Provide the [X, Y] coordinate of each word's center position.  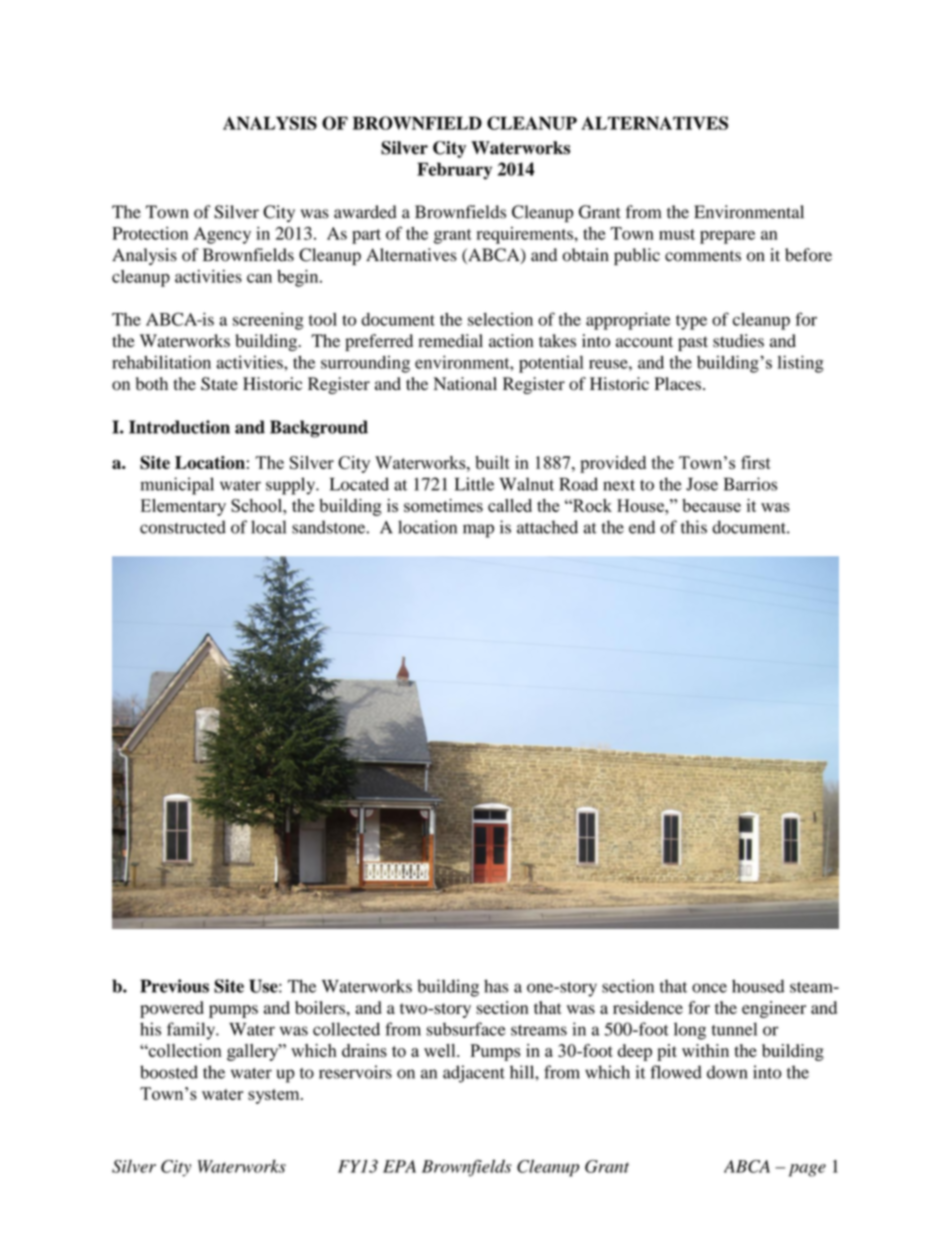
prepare [727, 237]
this [694, 527]
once [709, 988]
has [496, 986]
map [478, 531]
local [268, 527]
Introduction [179, 427]
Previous [174, 986]
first [756, 462]
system [275, 1096]
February [454, 171]
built [492, 462]
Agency [222, 235]
